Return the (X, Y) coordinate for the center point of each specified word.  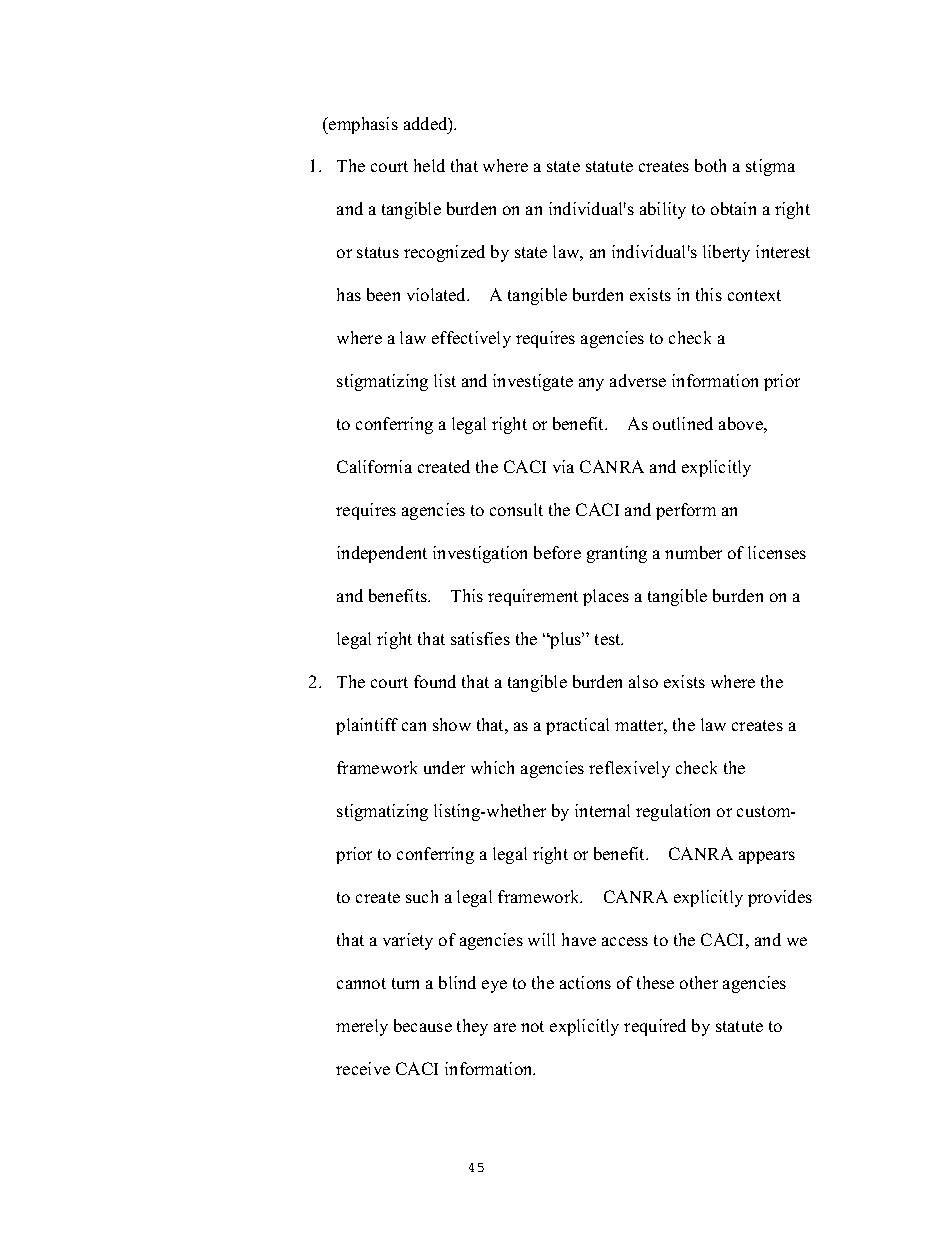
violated (438, 294)
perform (686, 511)
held (429, 165)
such (422, 896)
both (710, 165)
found (435, 681)
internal (602, 810)
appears (767, 857)
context (754, 295)
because (423, 1025)
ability (663, 210)
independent (382, 554)
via (563, 466)
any (591, 384)
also (643, 681)
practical (577, 726)
